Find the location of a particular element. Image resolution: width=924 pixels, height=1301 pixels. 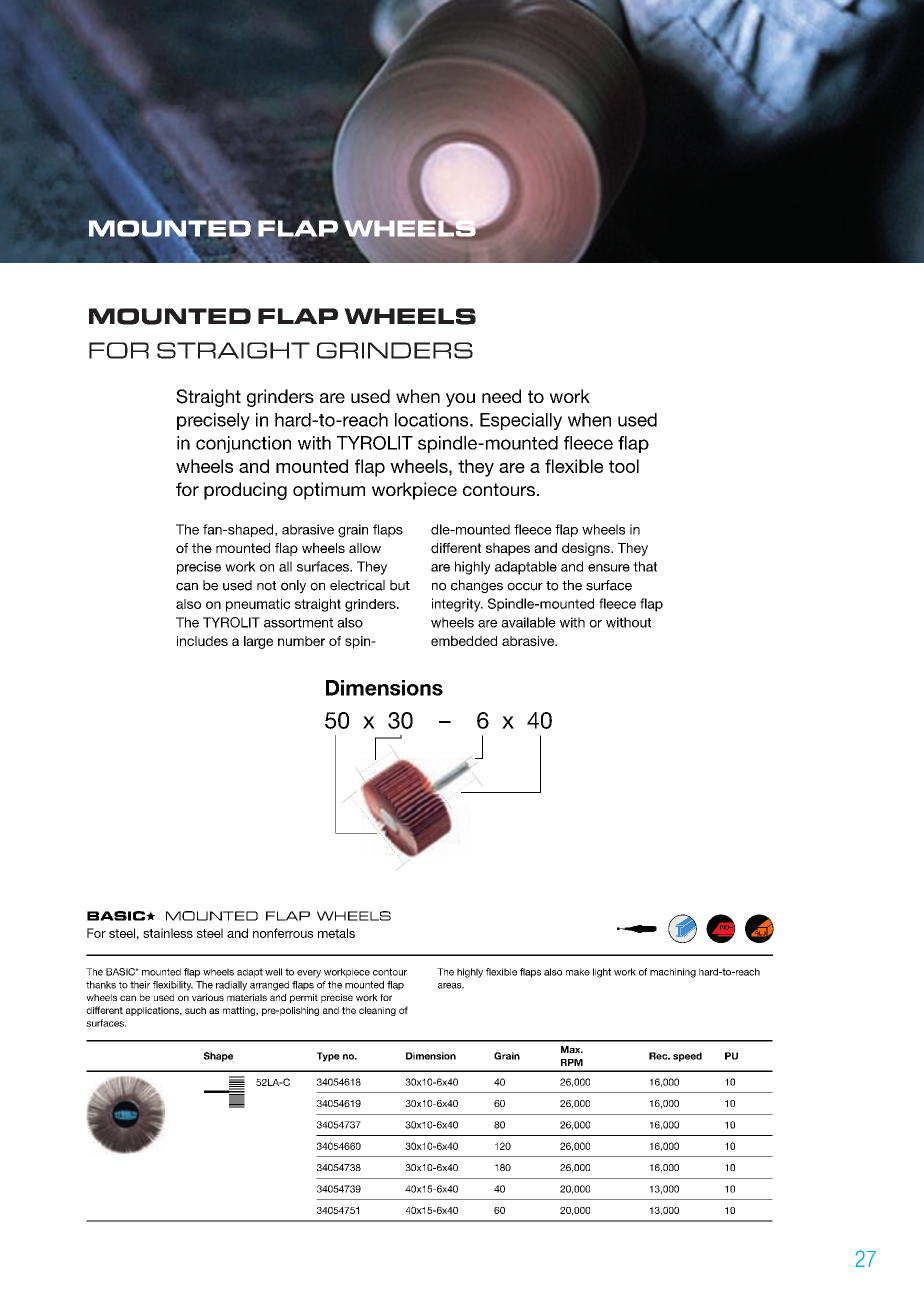

tool is located at coordinates (624, 466).
